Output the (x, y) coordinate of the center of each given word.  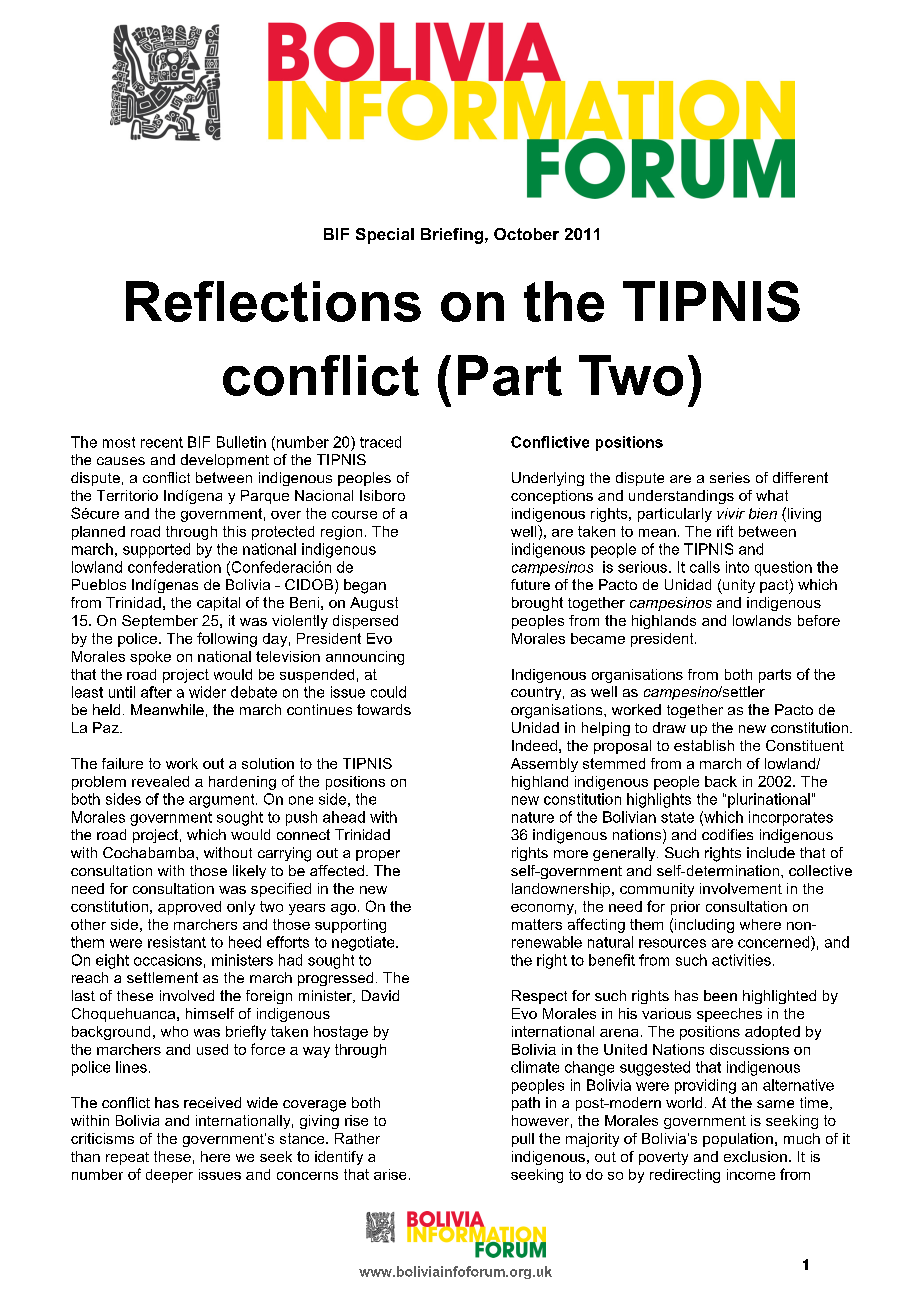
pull (523, 1140)
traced (380, 442)
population (738, 1140)
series (730, 477)
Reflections (273, 301)
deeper (169, 1176)
